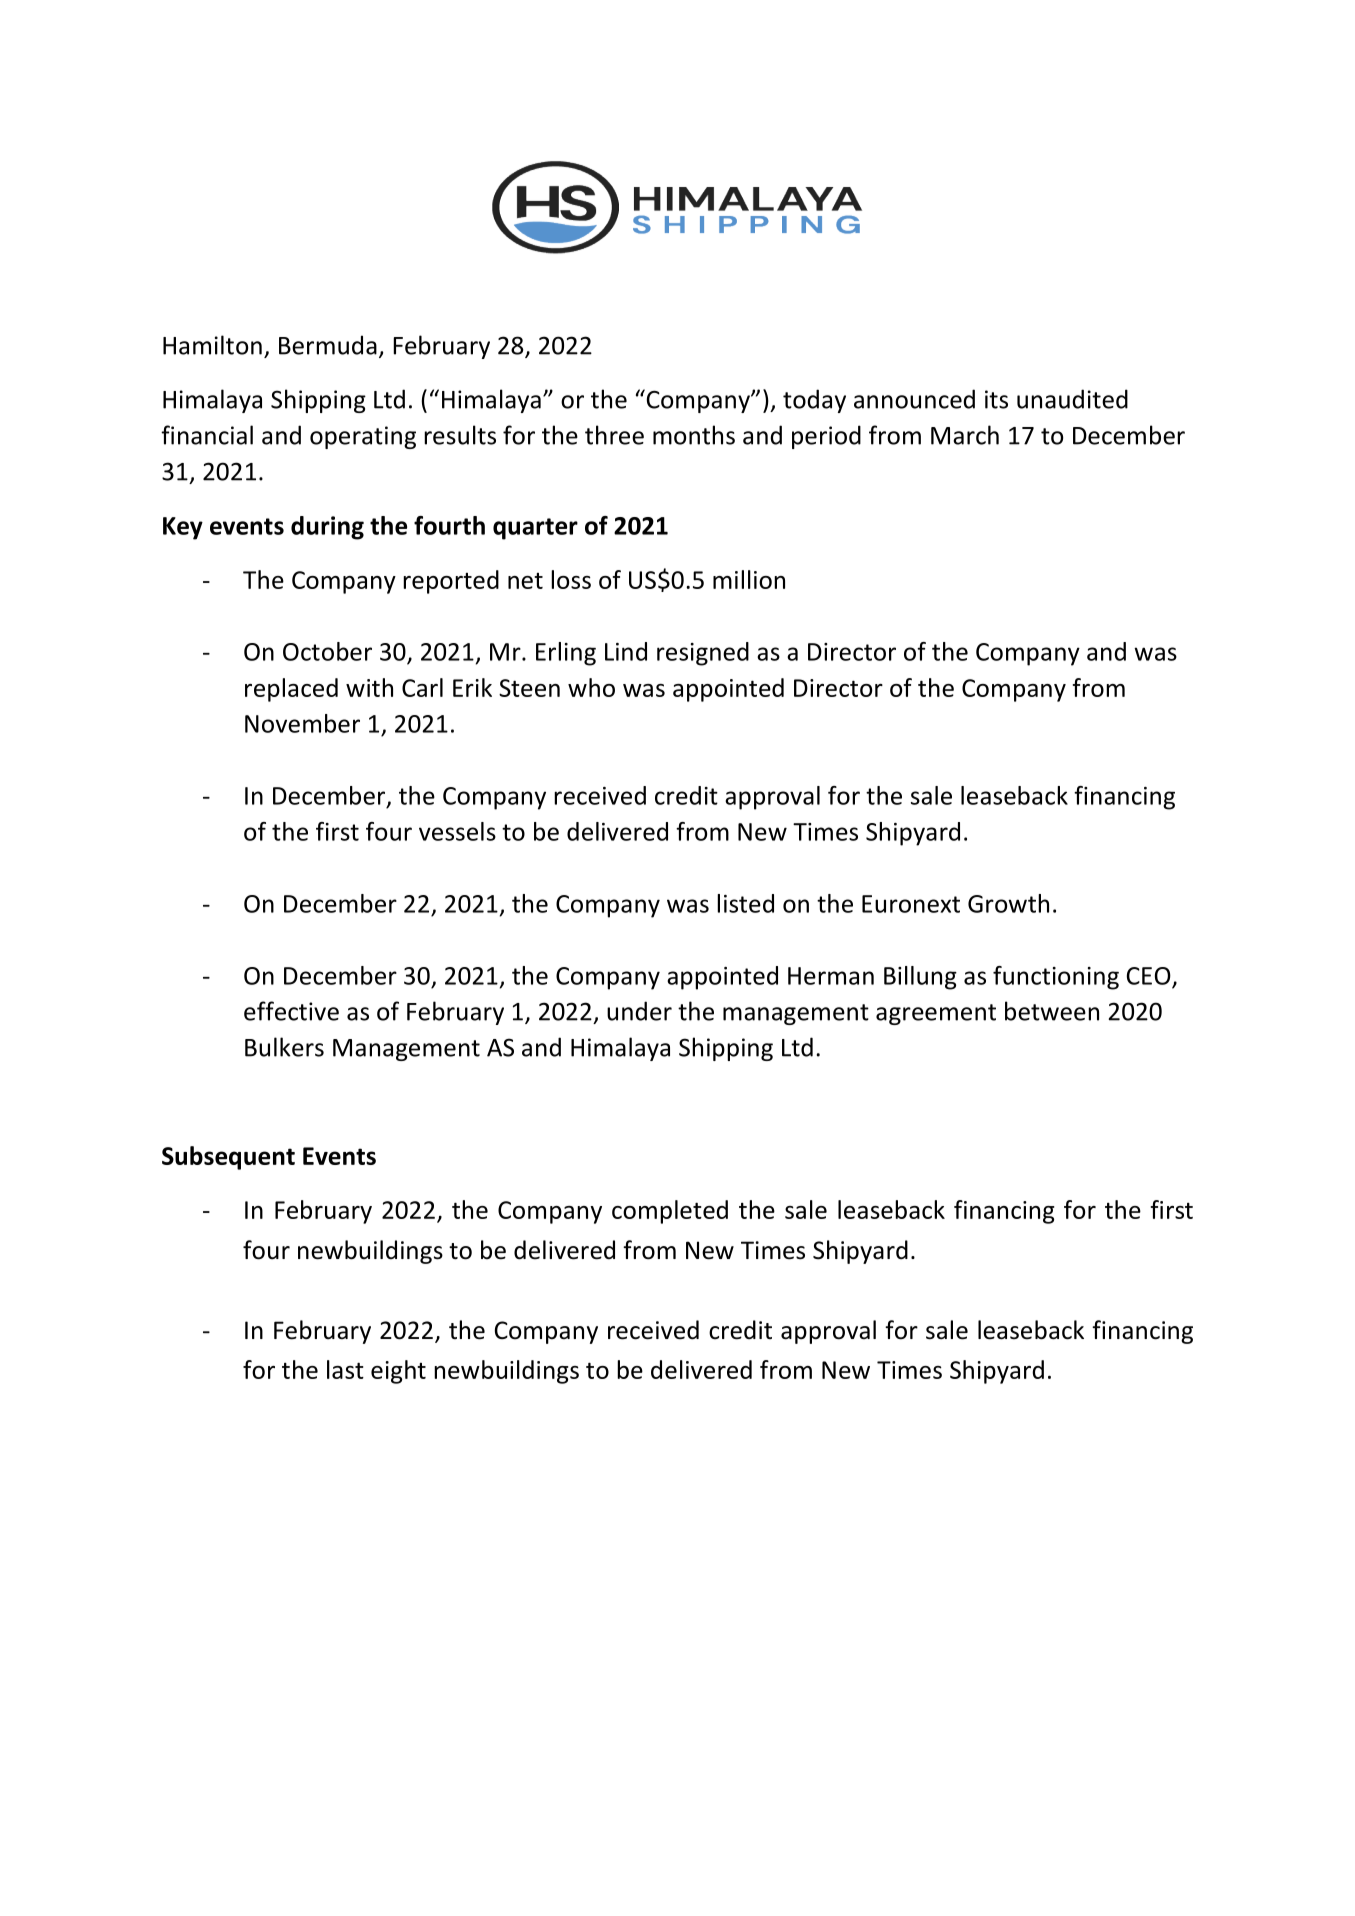  What do you see at coordinates (639, 1011) in the image?
I see `under` at bounding box center [639, 1011].
